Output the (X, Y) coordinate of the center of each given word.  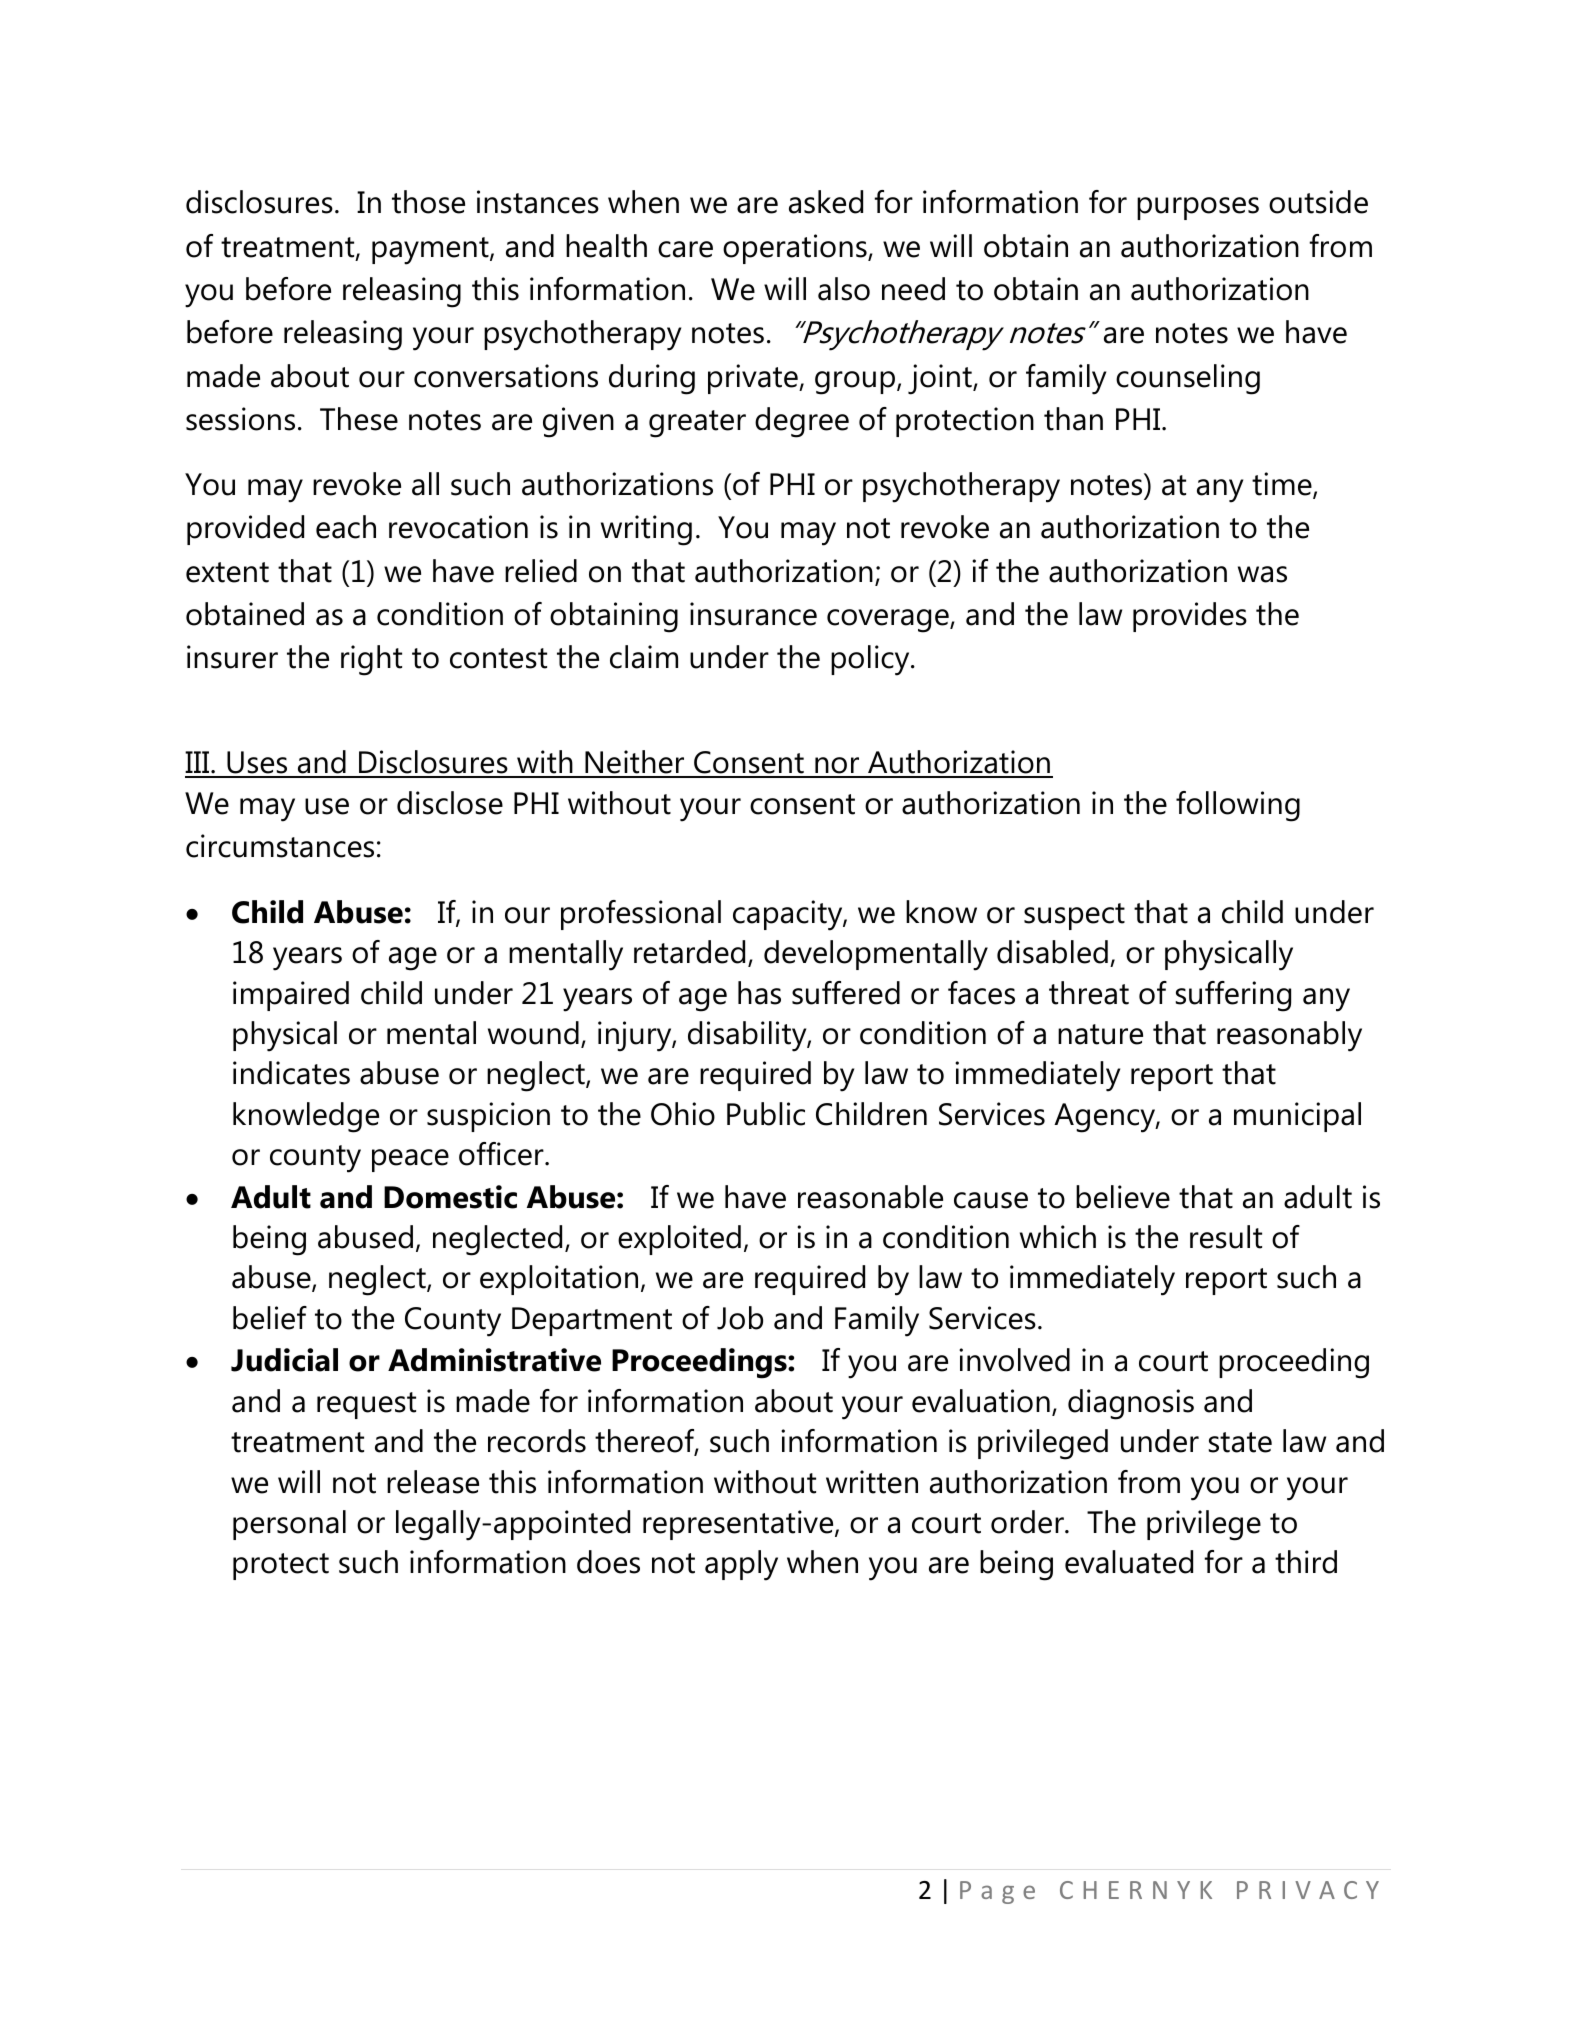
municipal (1297, 1117)
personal (289, 1525)
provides (1190, 617)
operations (796, 249)
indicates (291, 1073)
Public (766, 1114)
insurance (753, 614)
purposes (1198, 208)
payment (431, 251)
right (371, 660)
